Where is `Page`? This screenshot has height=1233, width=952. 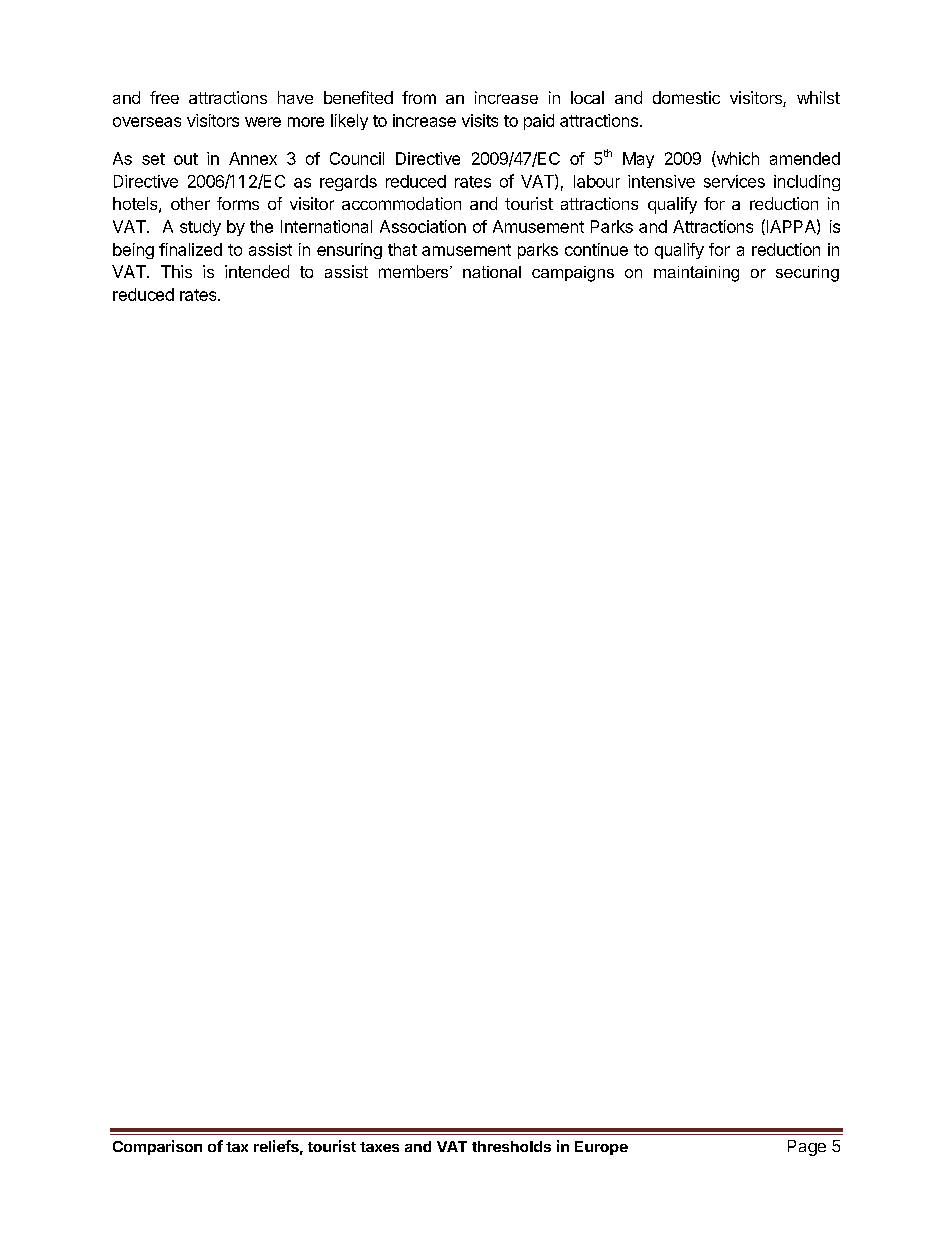
Page is located at coordinates (807, 1148).
